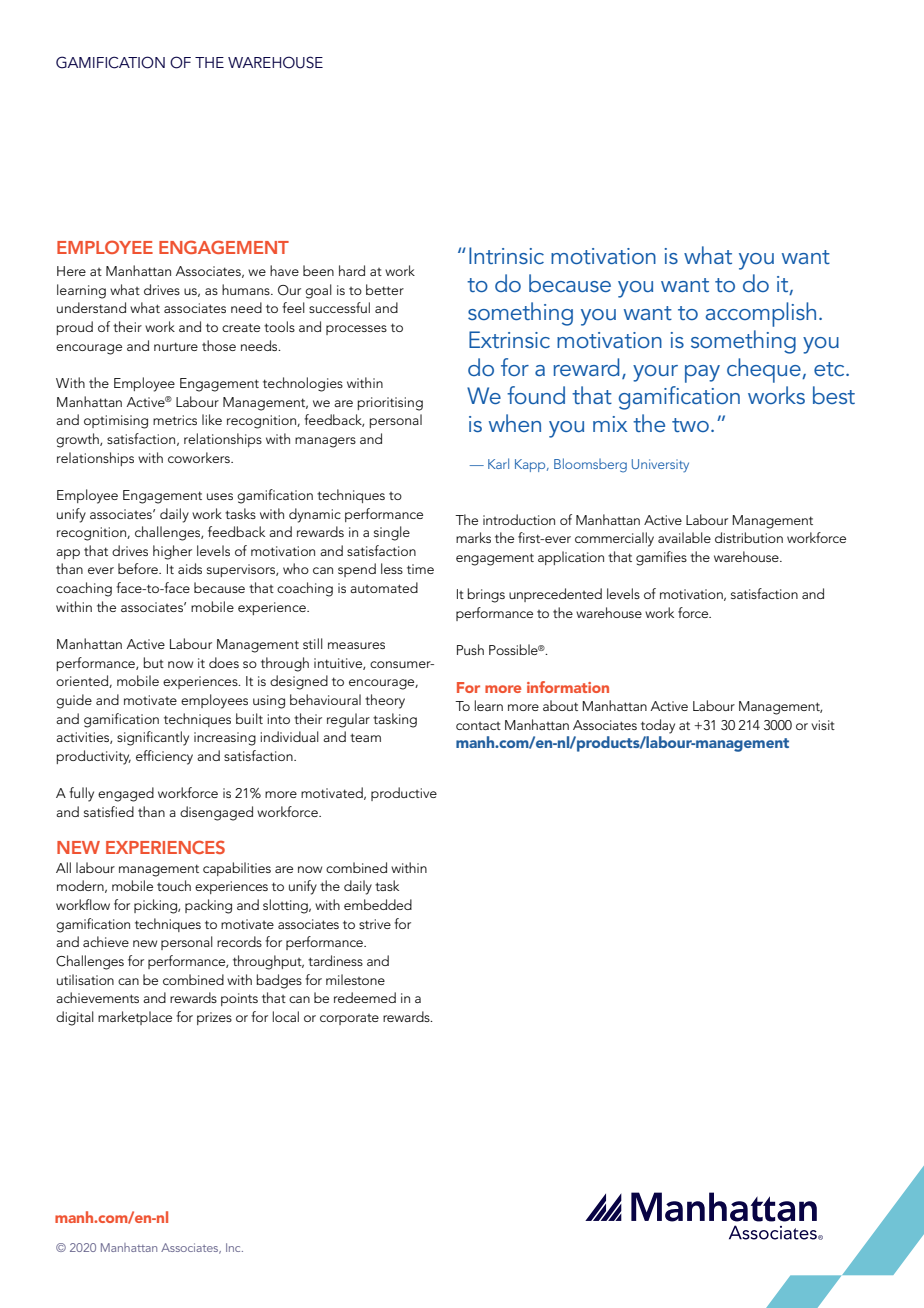 The height and width of the screenshot is (1308, 924). I want to click on marketplace, so click(135, 1018).
